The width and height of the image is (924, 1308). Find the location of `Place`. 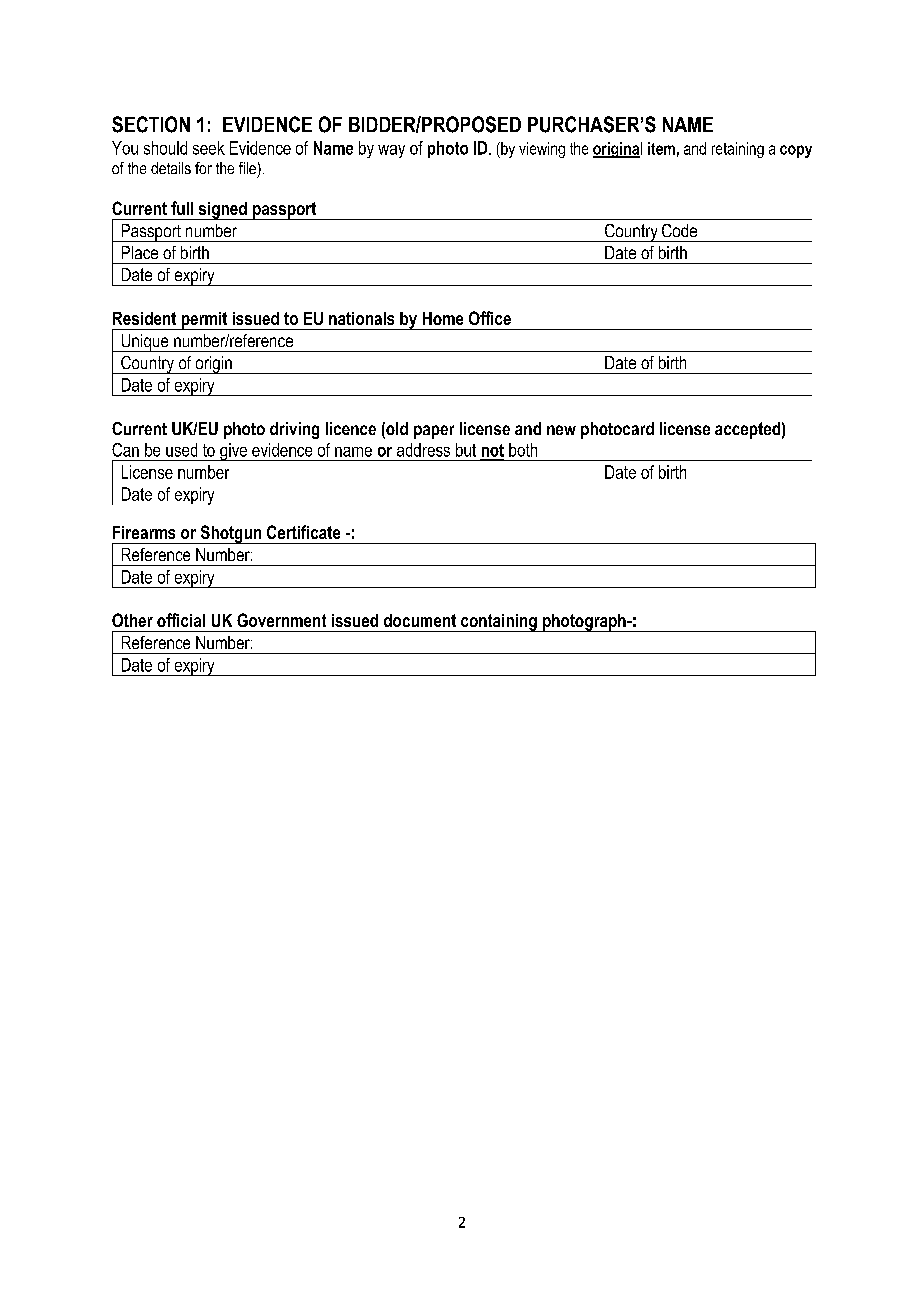

Place is located at coordinates (140, 252).
